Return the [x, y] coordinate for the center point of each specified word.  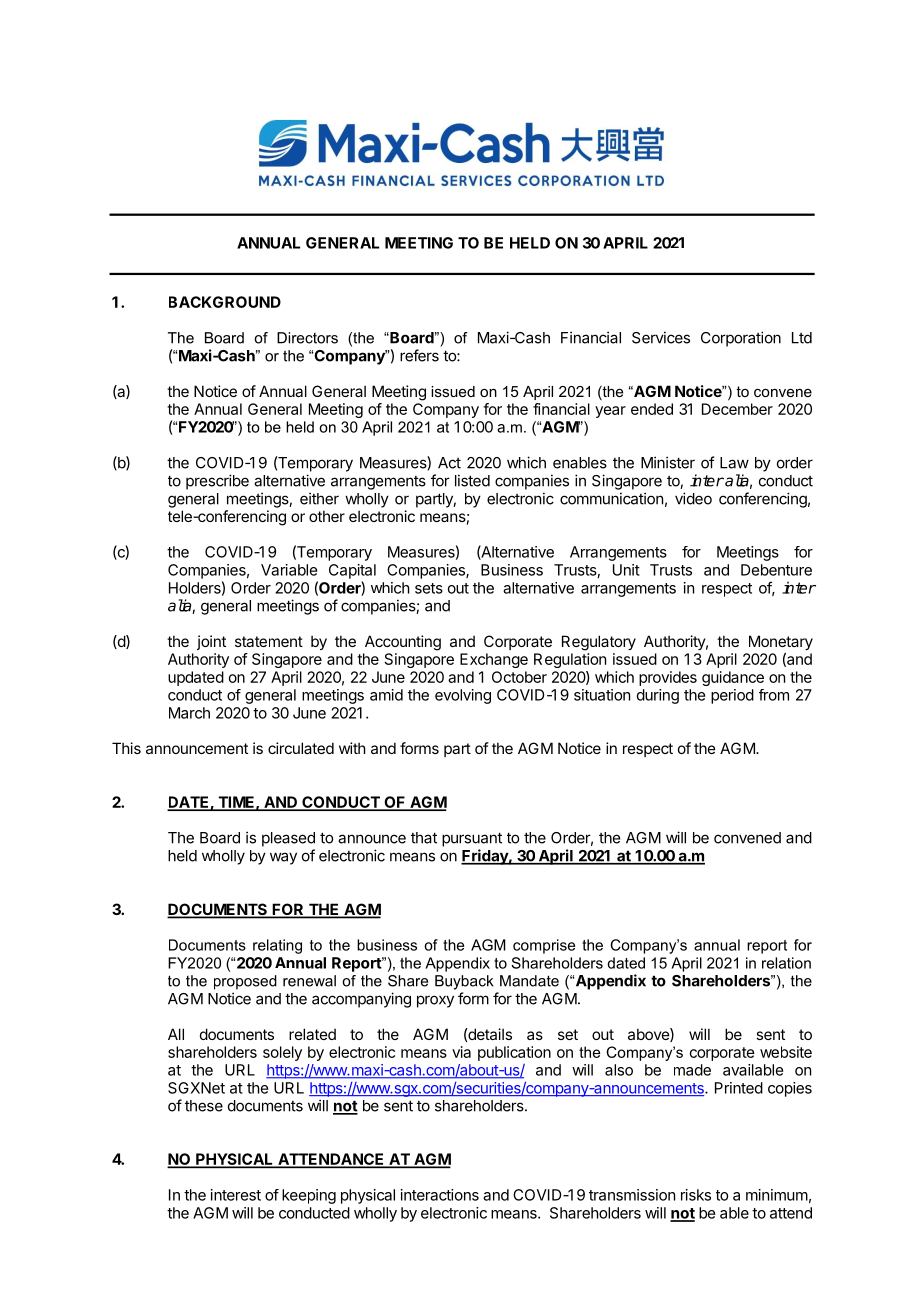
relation [786, 963]
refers [419, 355]
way [283, 858]
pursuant [472, 839]
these [204, 1106]
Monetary [781, 642]
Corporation [741, 339]
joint [211, 642]
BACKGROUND [225, 302]
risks [696, 1195]
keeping [309, 1196]
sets [429, 588]
